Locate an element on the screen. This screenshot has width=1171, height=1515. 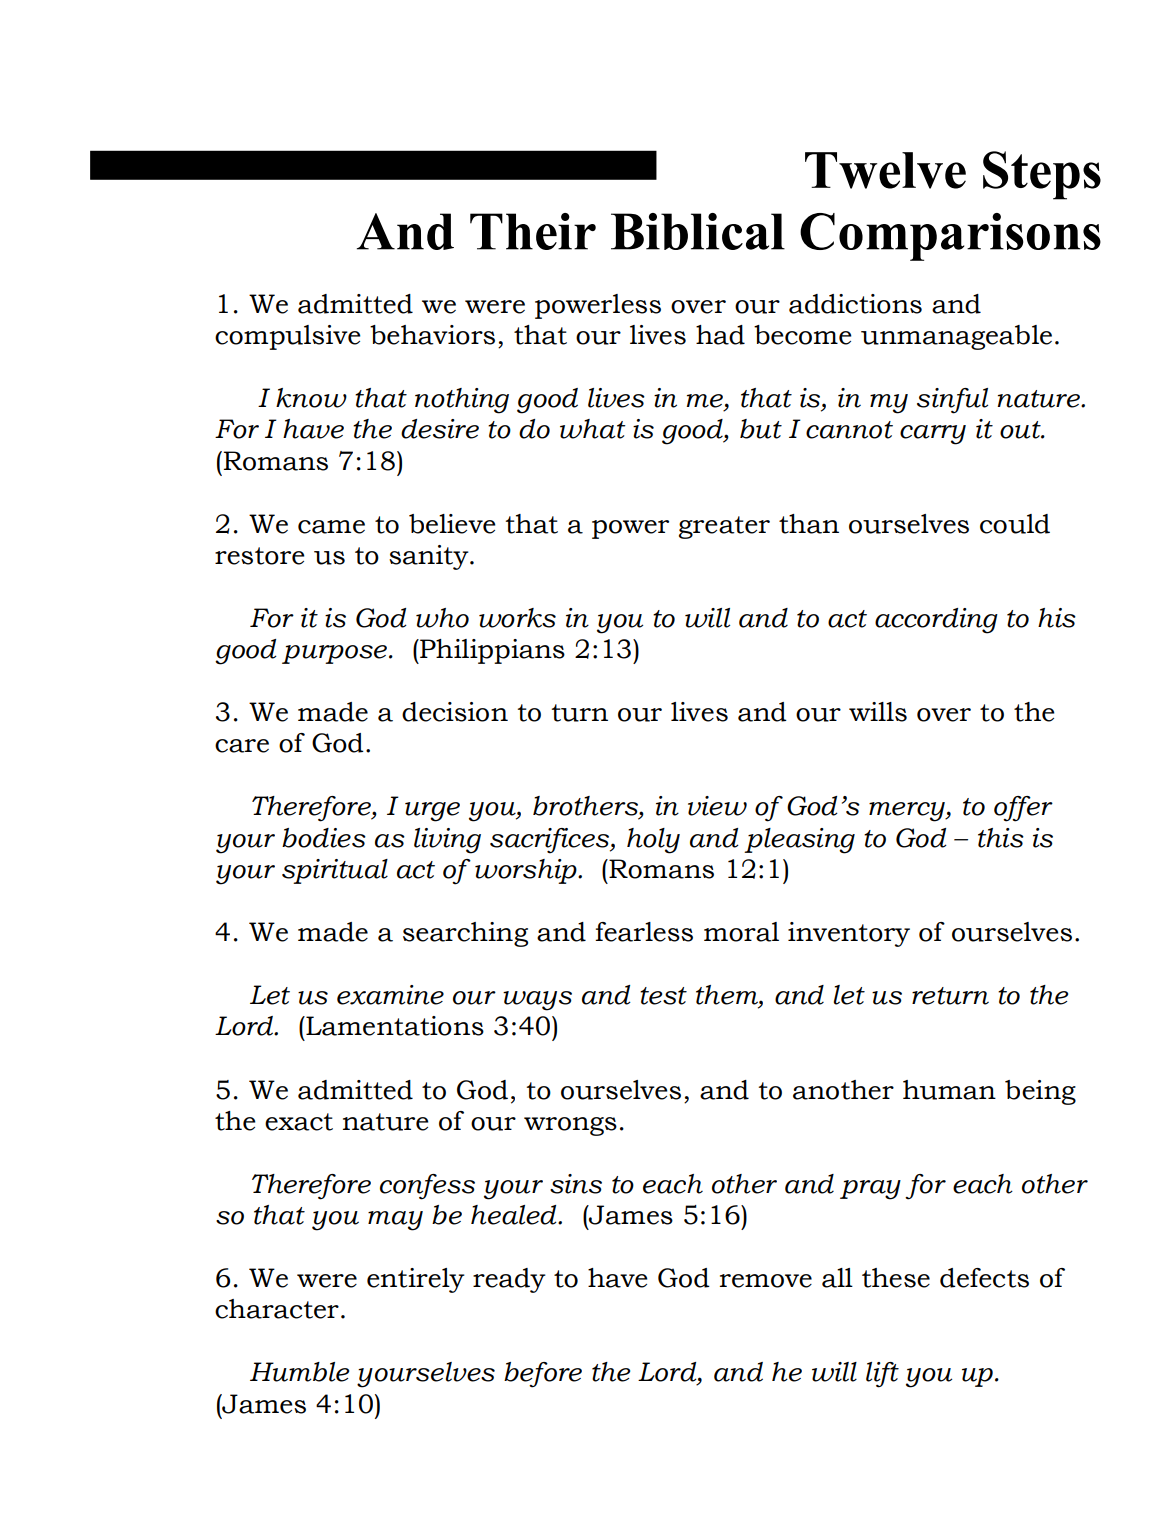
bodies is located at coordinates (324, 838).
